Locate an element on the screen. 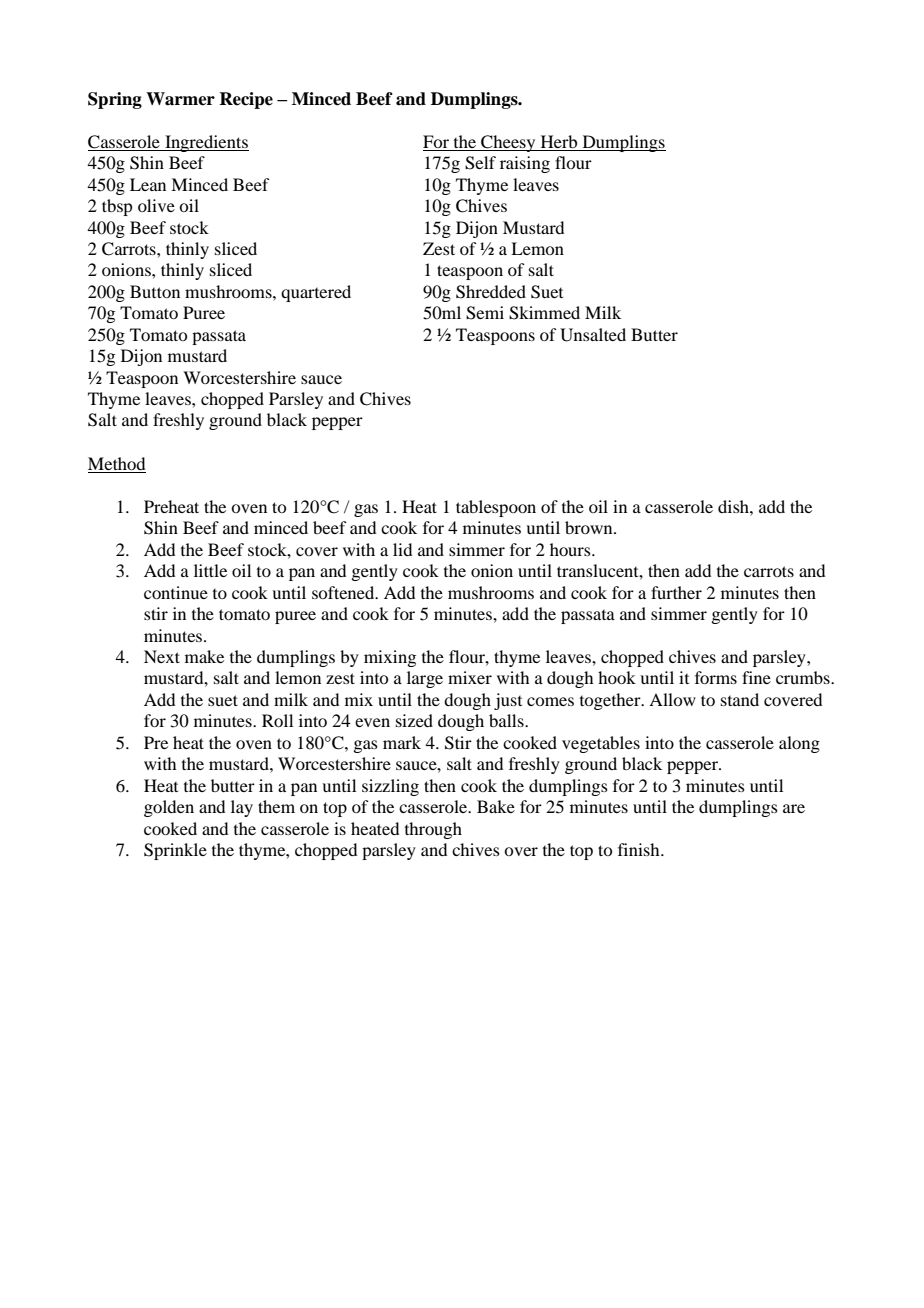  tablespoon is located at coordinates (496, 508).
